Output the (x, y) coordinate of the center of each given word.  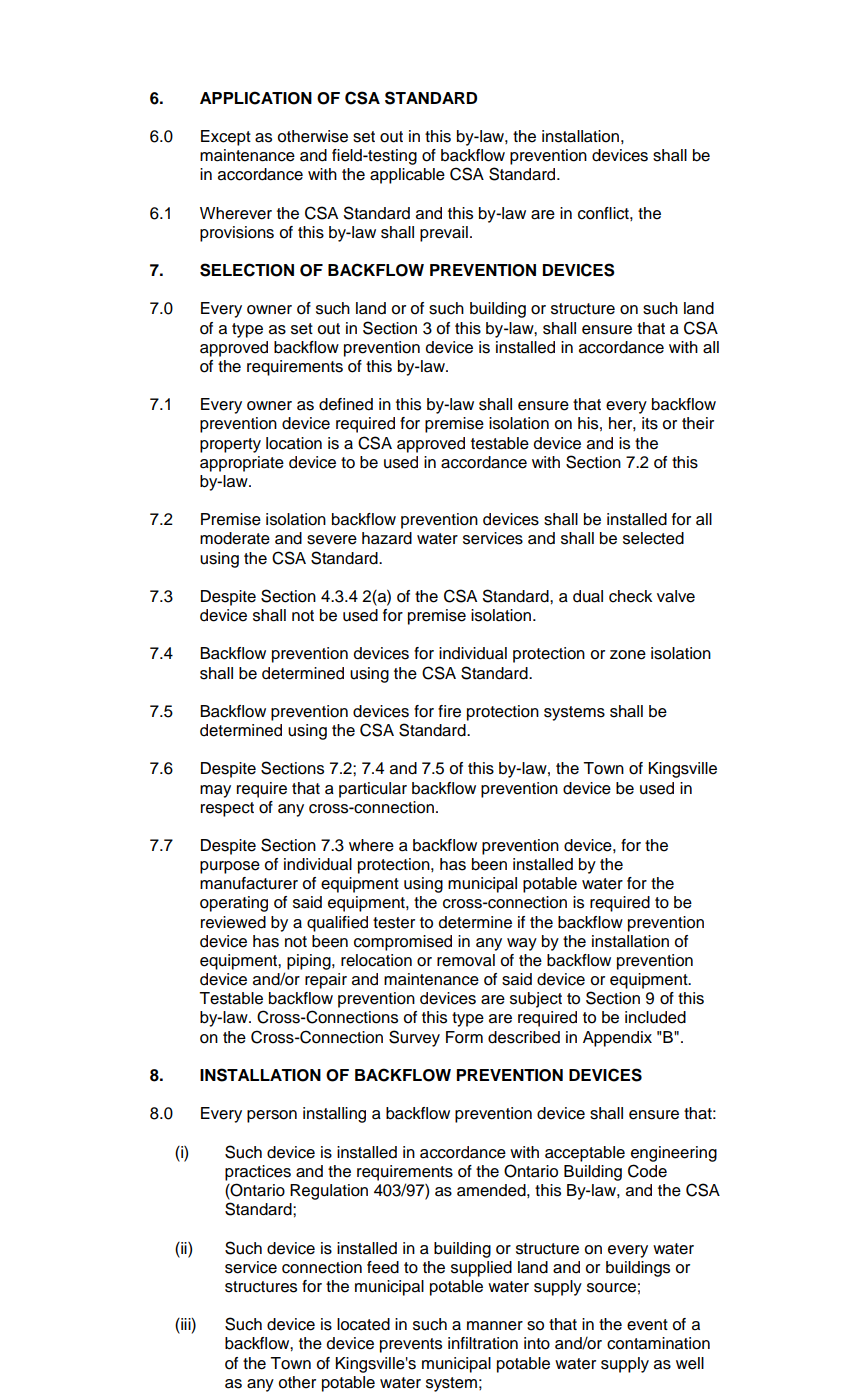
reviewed (233, 922)
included (655, 1017)
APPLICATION (256, 98)
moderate (235, 538)
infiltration (483, 1343)
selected (653, 538)
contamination (658, 1343)
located (363, 1324)
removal (466, 960)
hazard (387, 538)
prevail (444, 234)
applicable (407, 176)
